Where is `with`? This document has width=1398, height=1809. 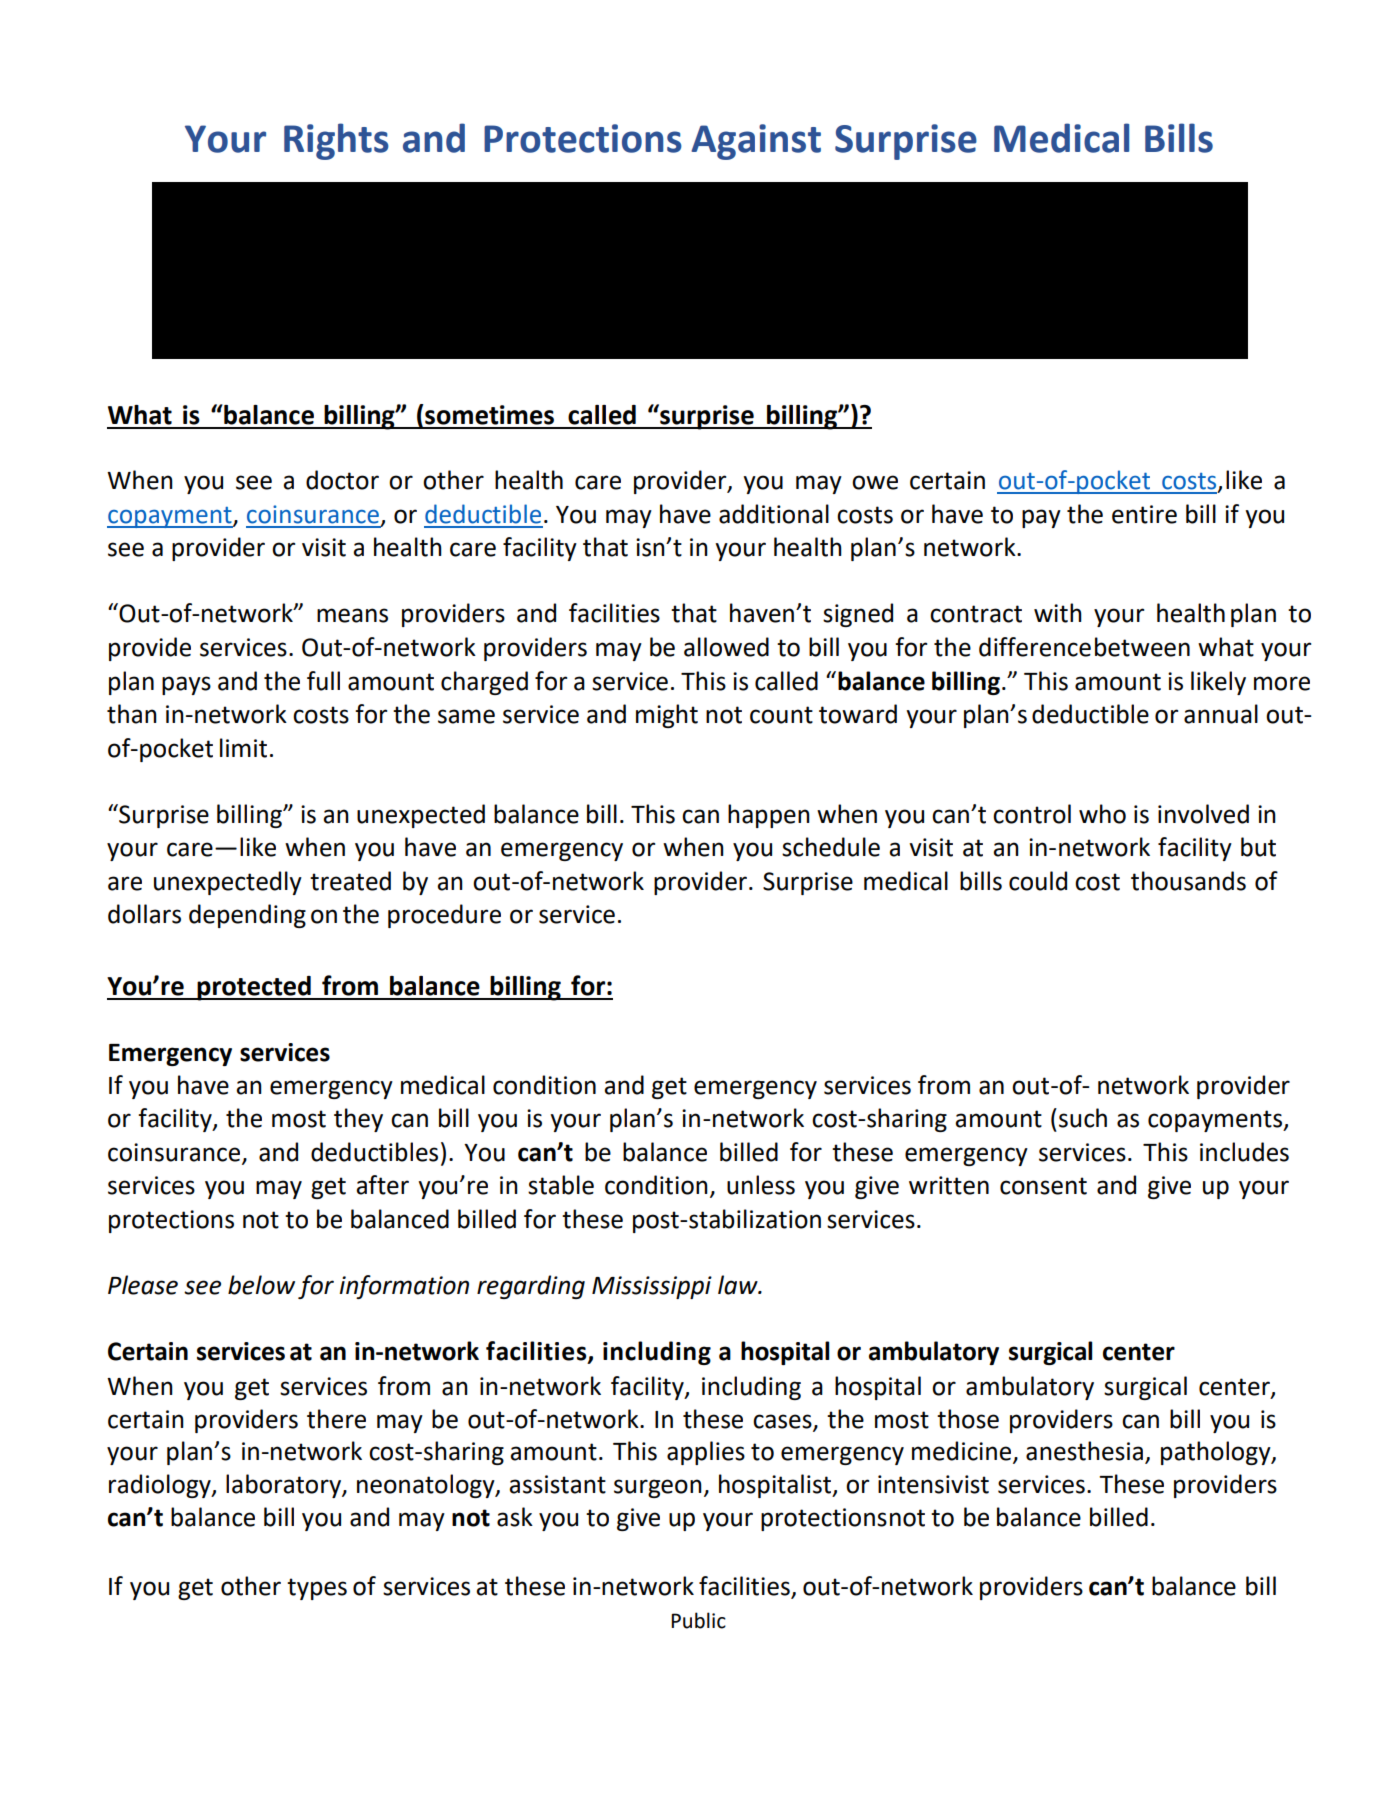 with is located at coordinates (1058, 613).
